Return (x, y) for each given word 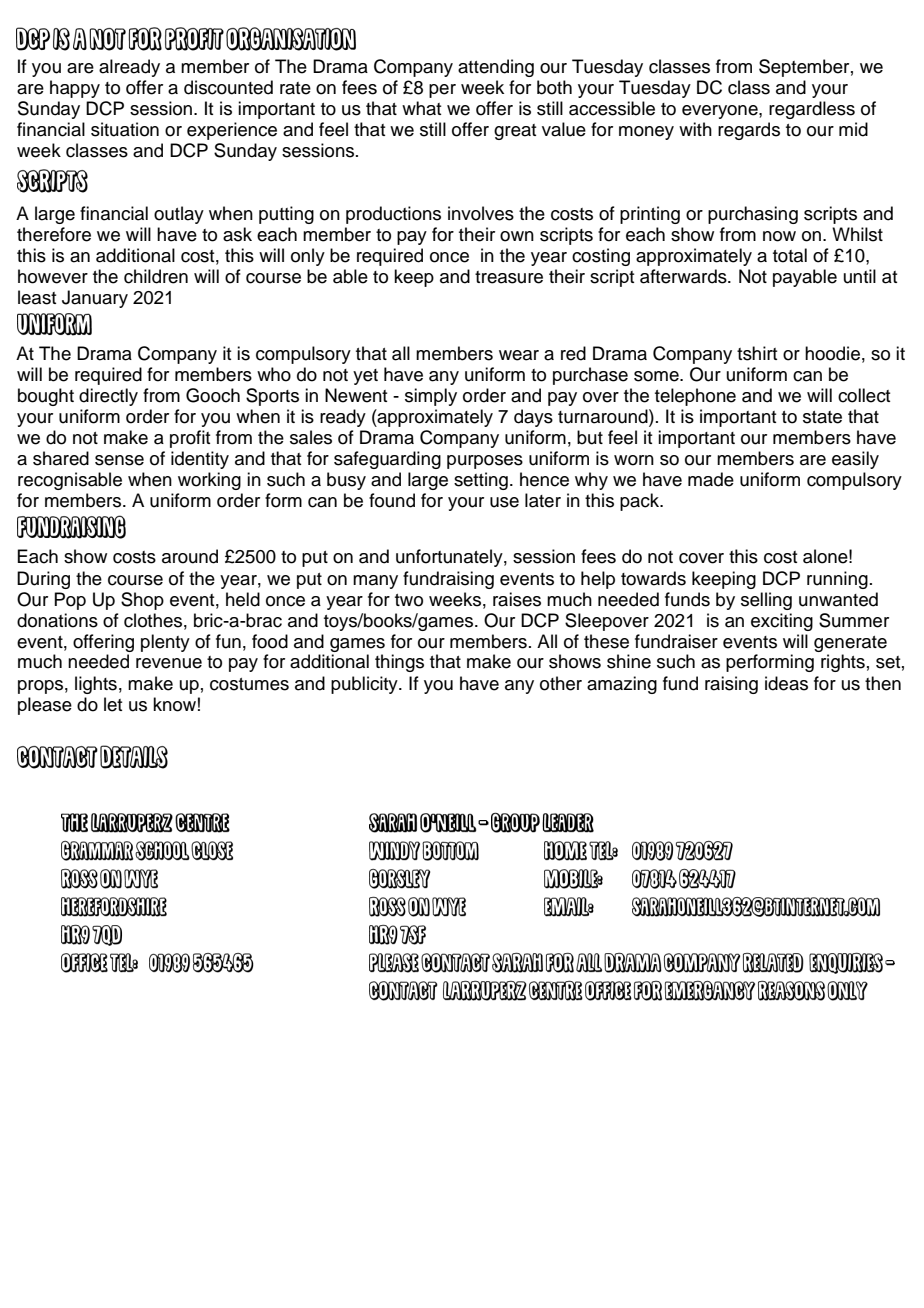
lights (96, 685)
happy (75, 89)
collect (864, 395)
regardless (812, 110)
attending (496, 68)
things (399, 663)
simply (431, 397)
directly (108, 397)
